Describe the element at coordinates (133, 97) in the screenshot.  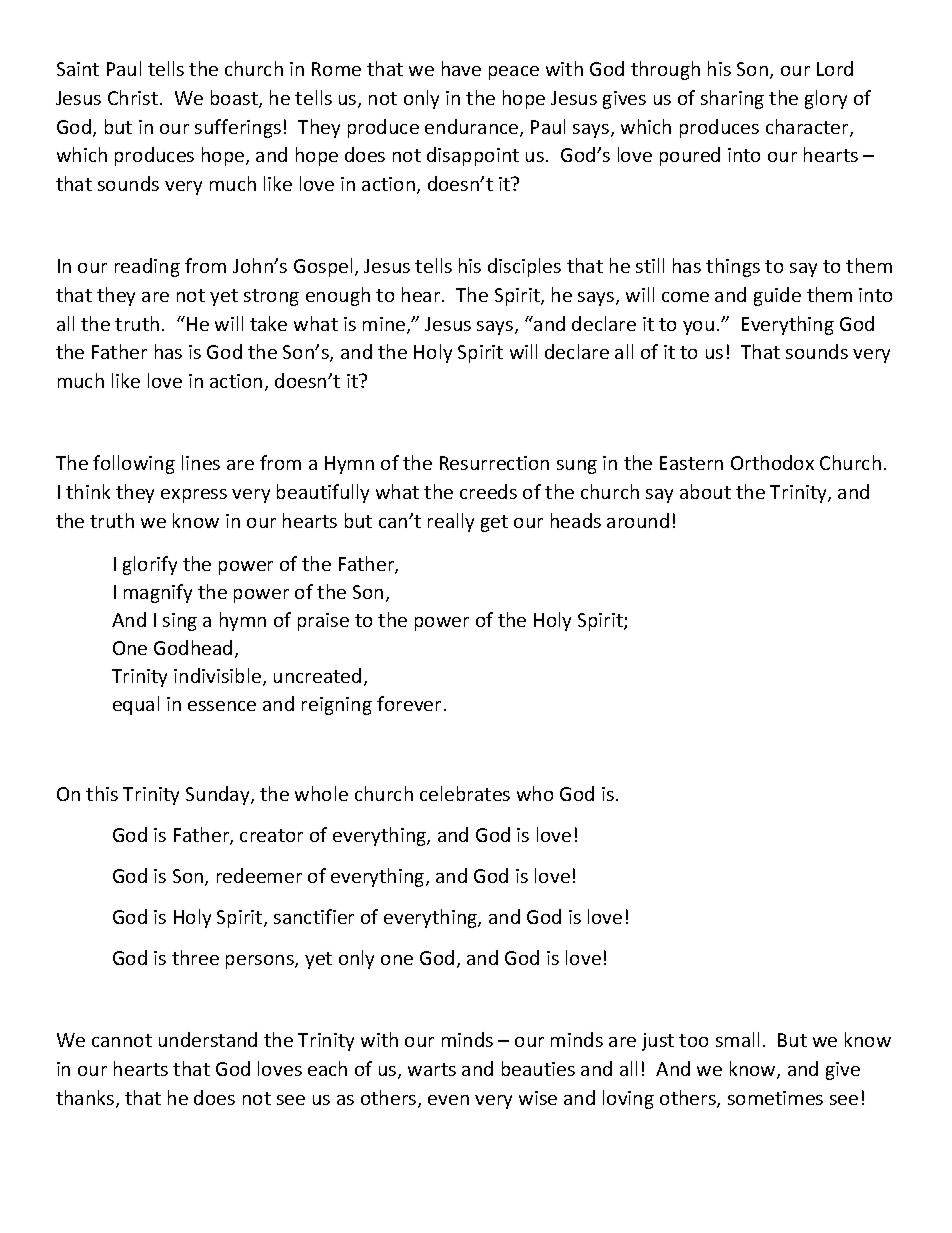
I see `Christ` at that location.
